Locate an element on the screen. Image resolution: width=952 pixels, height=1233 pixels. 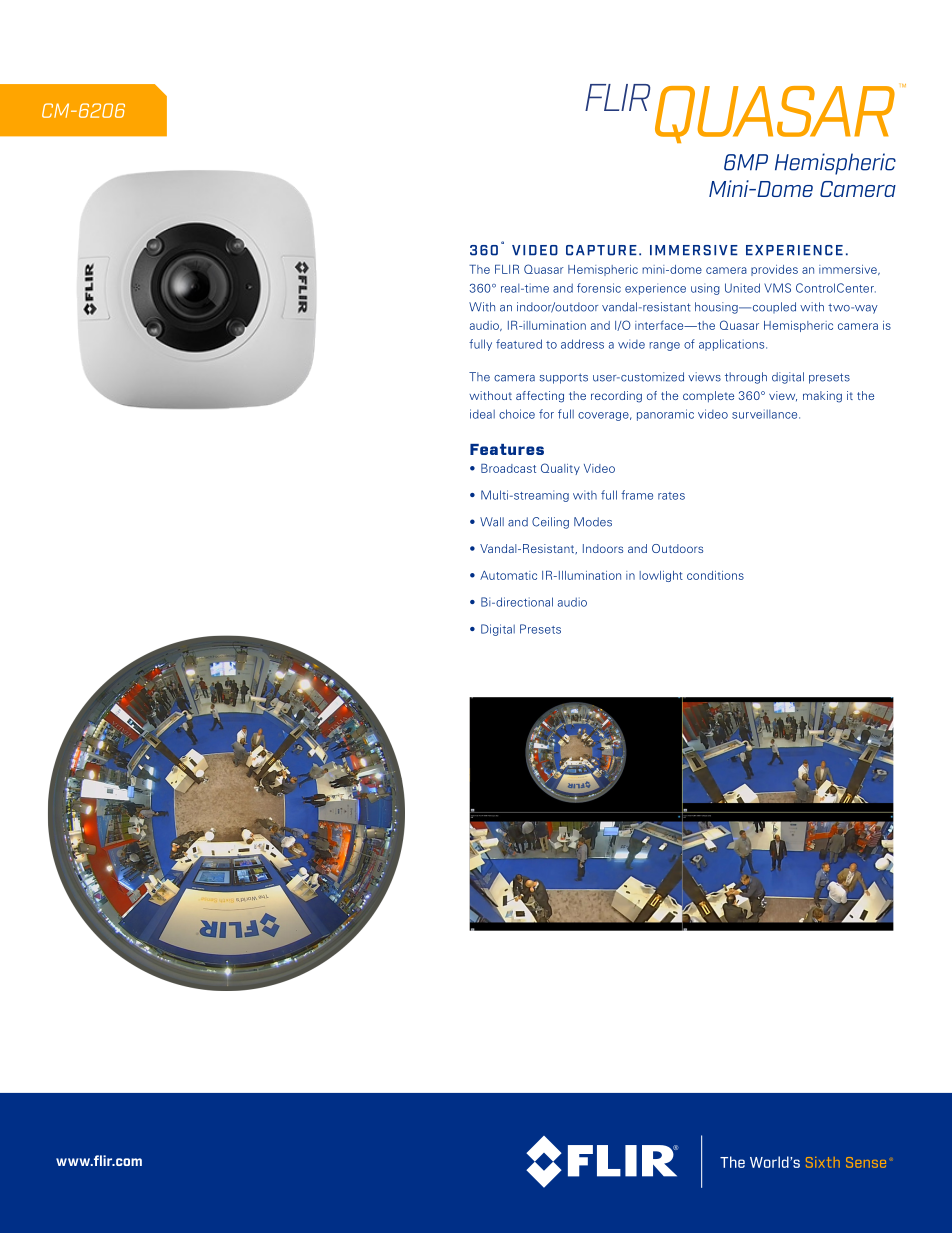
frame is located at coordinates (637, 495).
